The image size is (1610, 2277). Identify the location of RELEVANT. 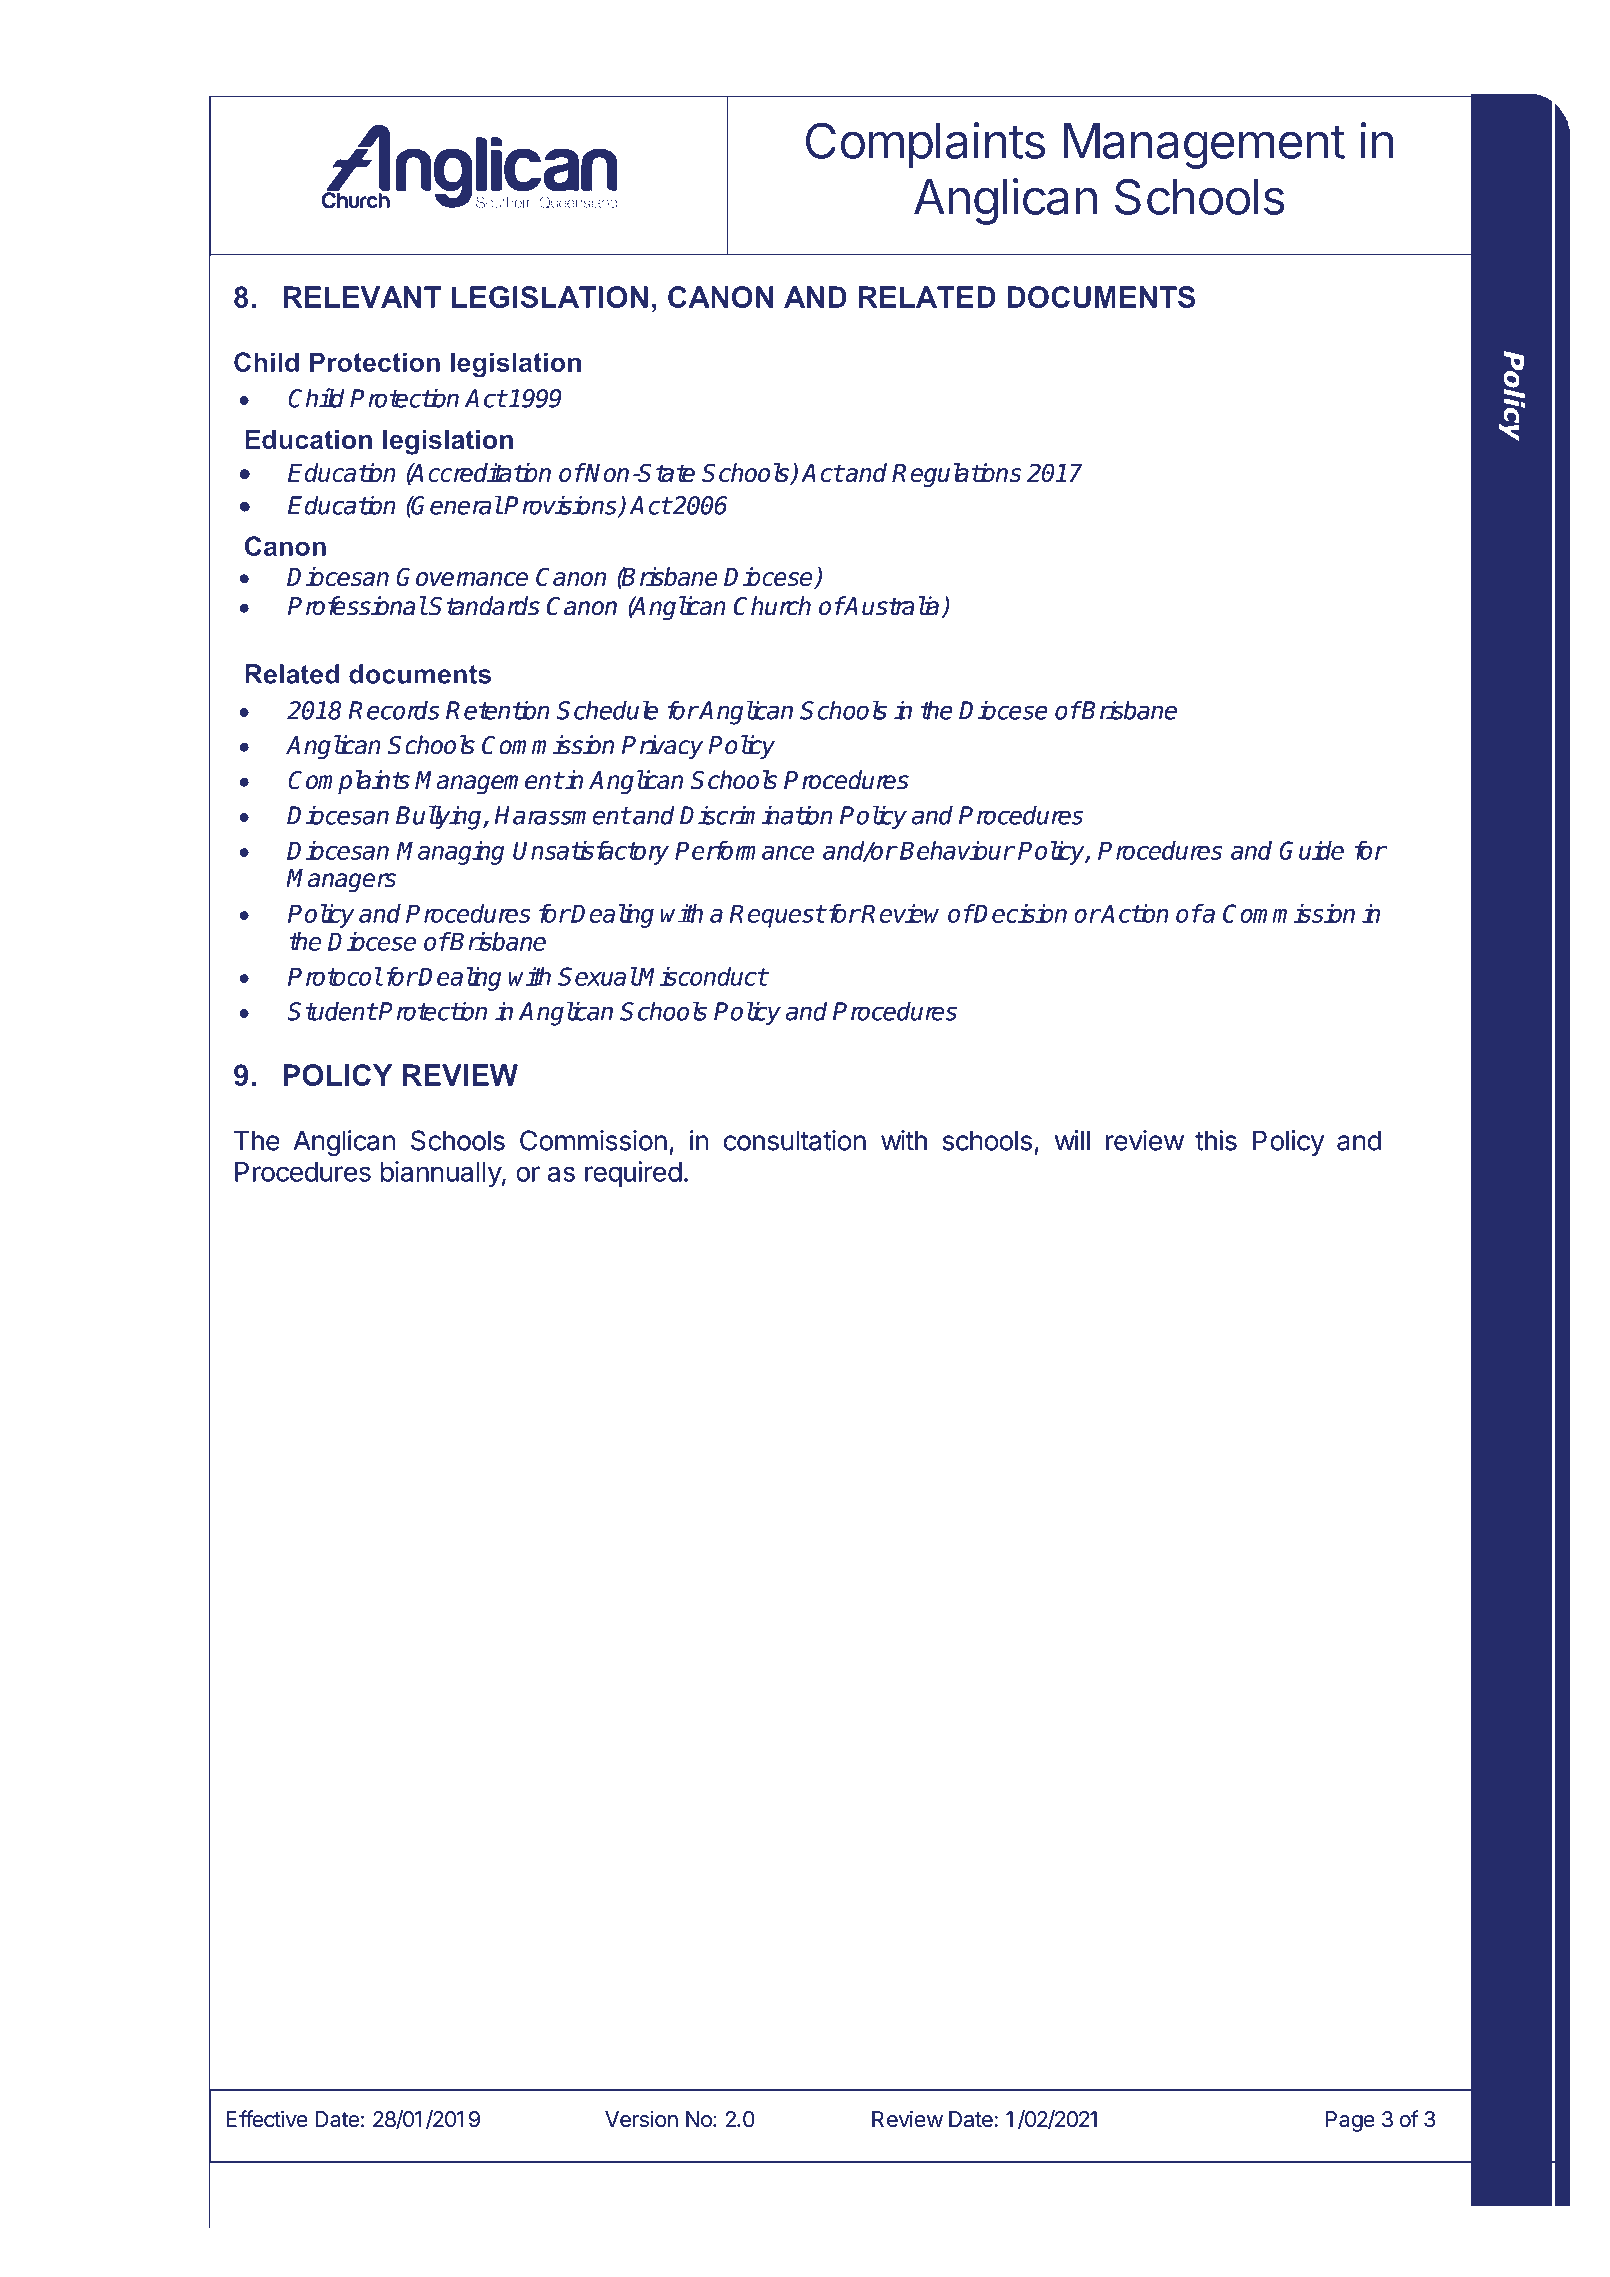
(362, 297).
